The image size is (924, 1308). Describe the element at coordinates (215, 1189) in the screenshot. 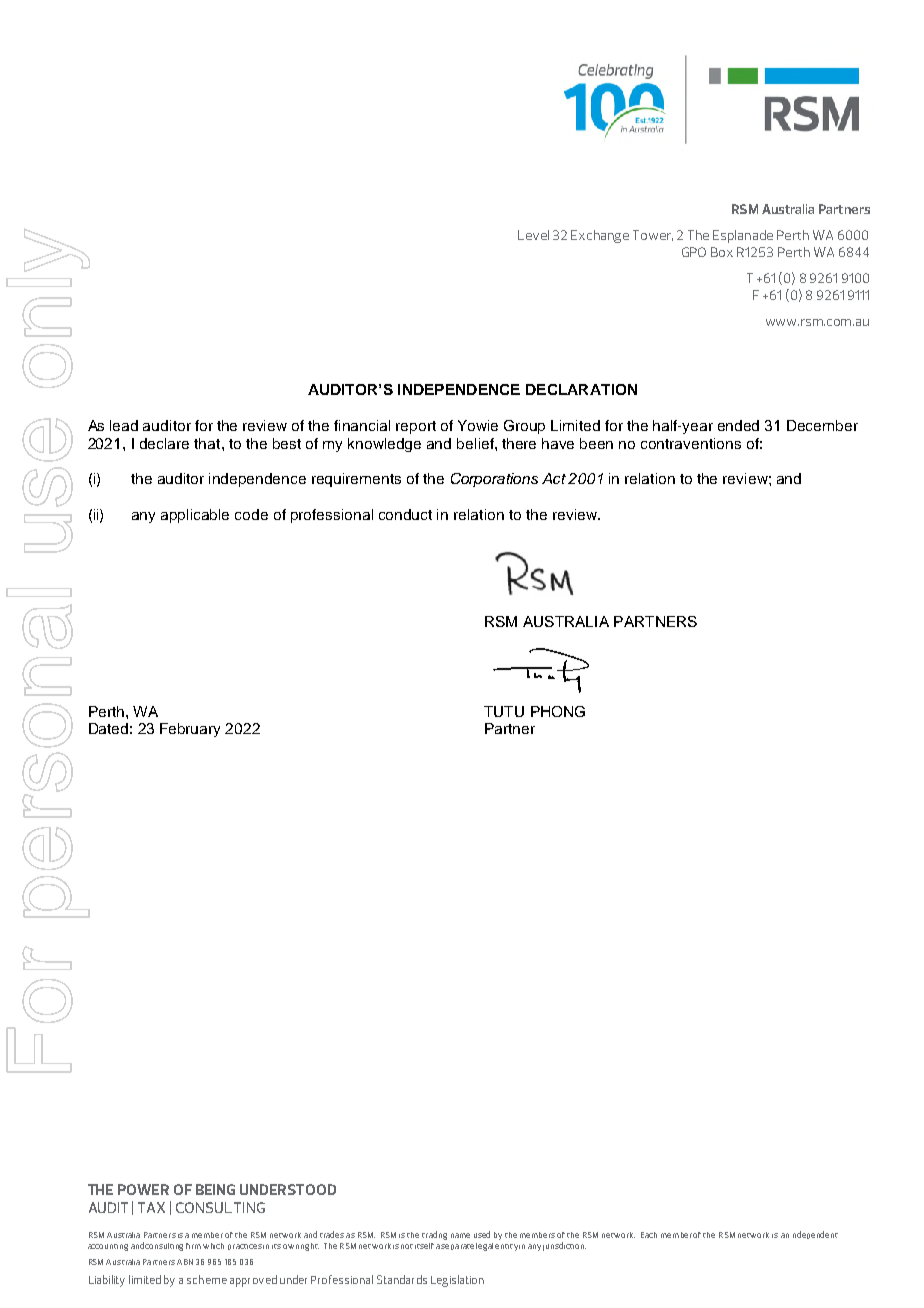

I see `BEING` at that location.
